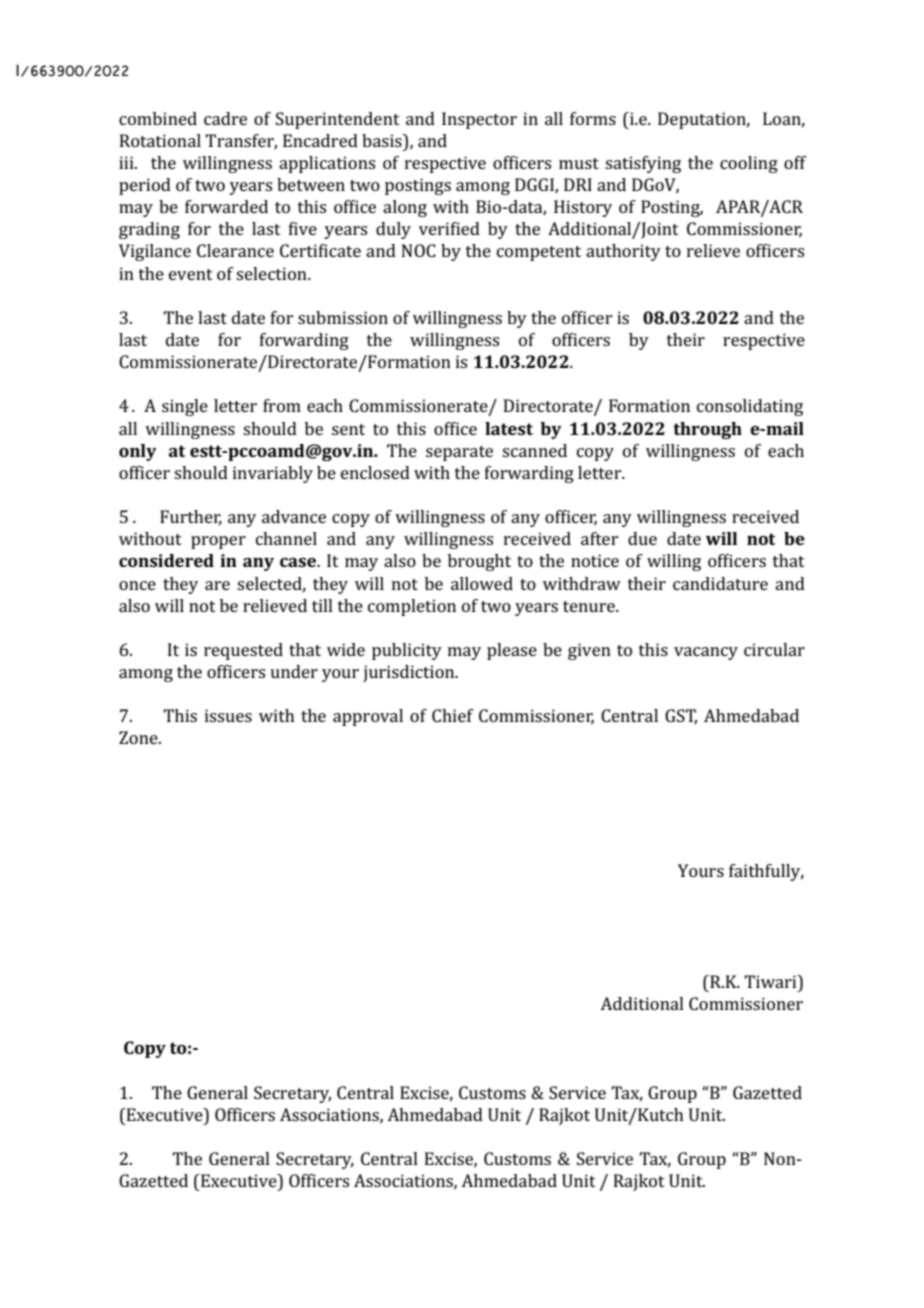 This image has width=924, height=1308. What do you see at coordinates (139, 737) in the image?
I see `Zone` at bounding box center [139, 737].
